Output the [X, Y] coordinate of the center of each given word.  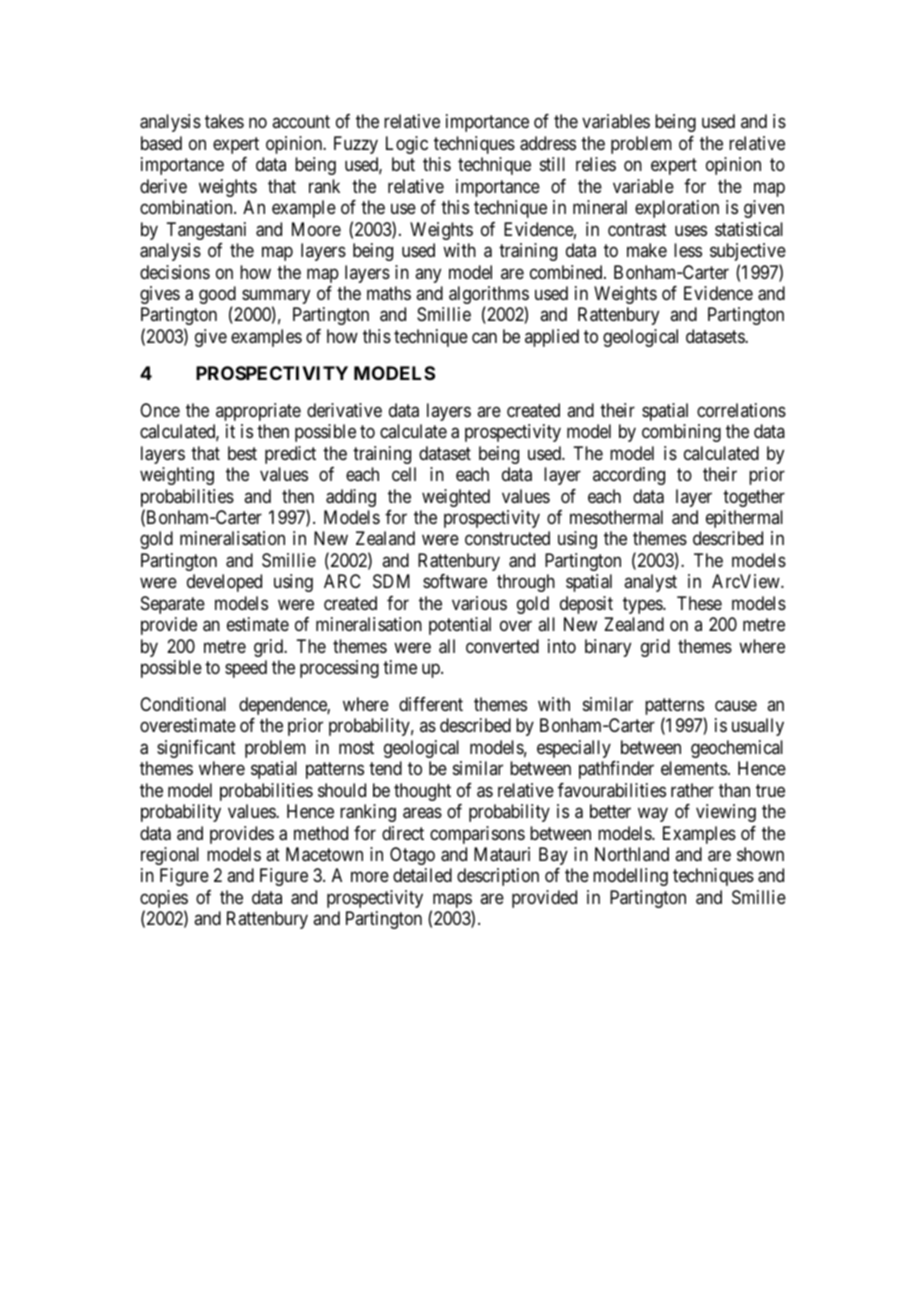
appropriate [258, 412]
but [403, 164]
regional [170, 856]
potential [460, 626]
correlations [741, 410]
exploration [677, 209]
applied [552, 338]
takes [224, 121]
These [699, 603]
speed [246, 669]
